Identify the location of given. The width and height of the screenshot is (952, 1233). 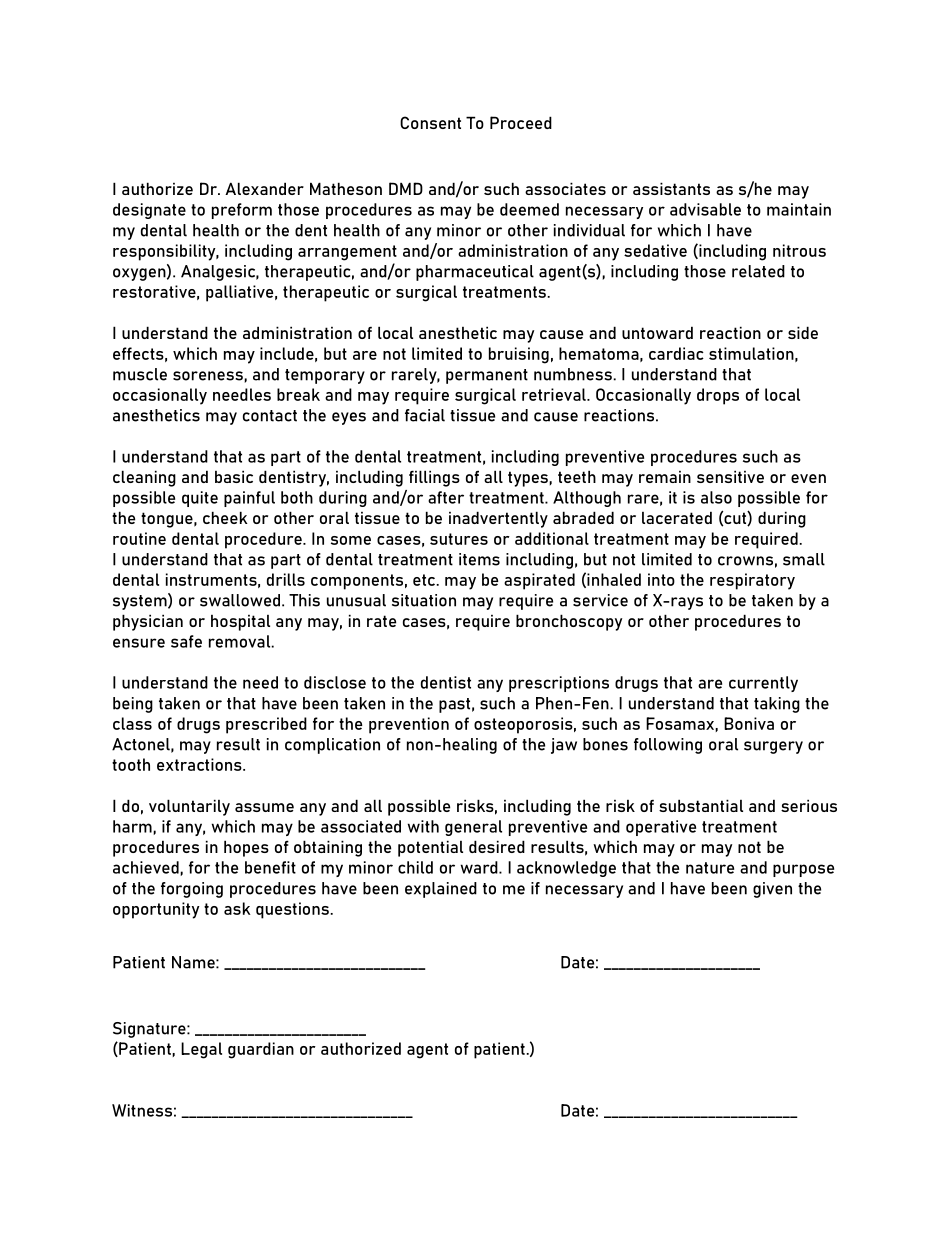
(772, 890).
